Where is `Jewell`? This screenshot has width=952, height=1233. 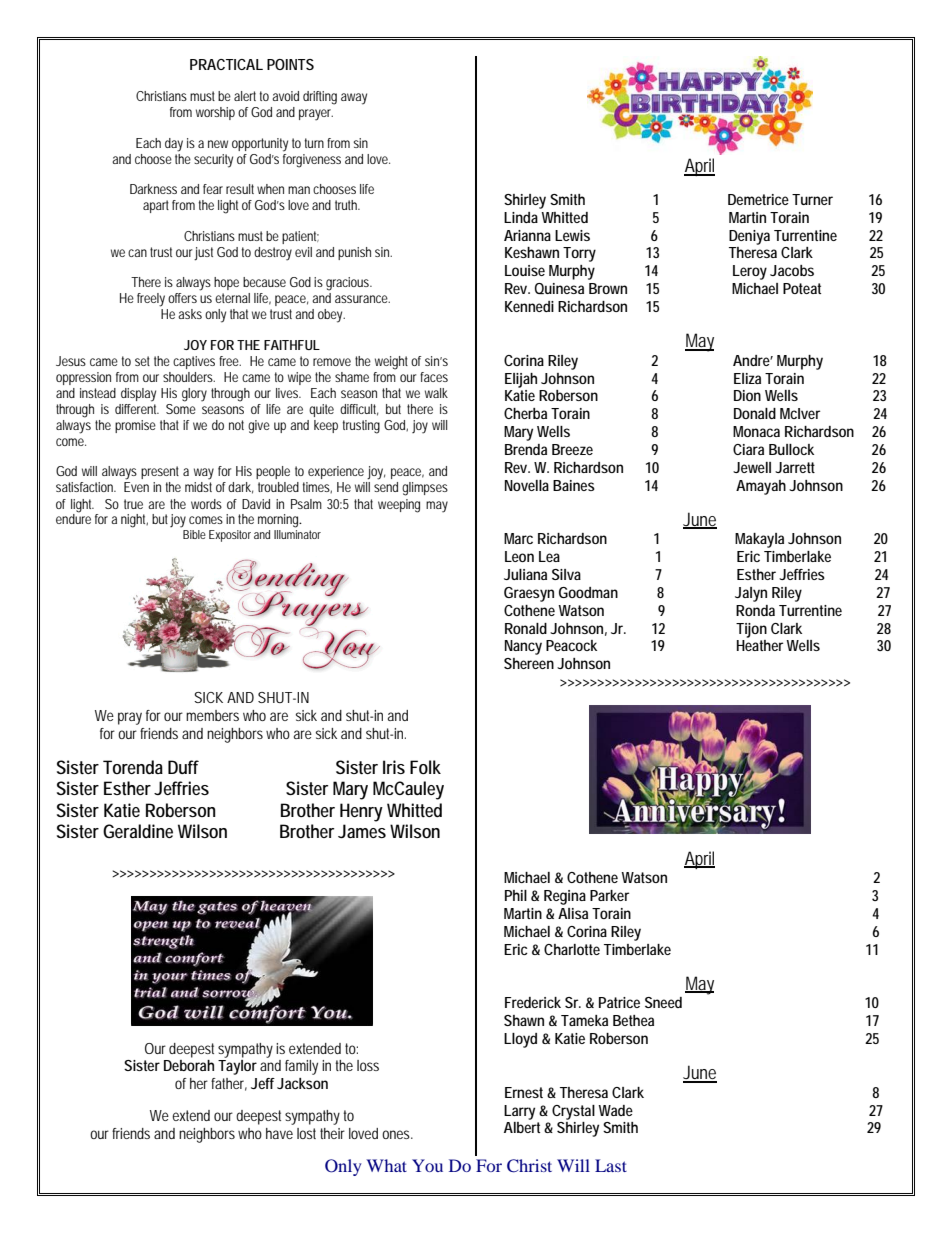 Jewell is located at coordinates (752, 467).
